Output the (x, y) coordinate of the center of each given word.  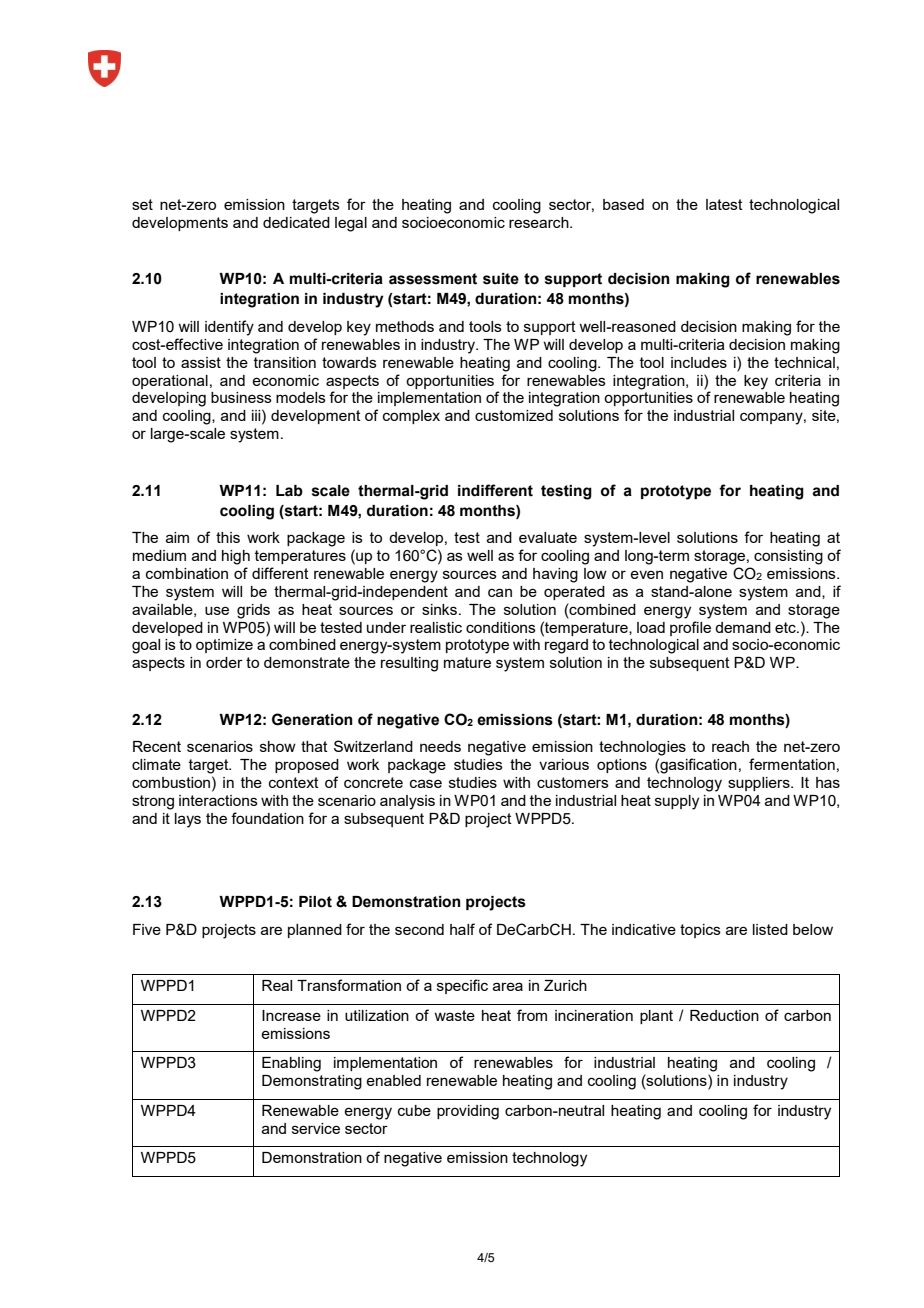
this (228, 537)
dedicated (296, 222)
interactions (218, 800)
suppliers (760, 784)
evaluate (548, 537)
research (540, 222)
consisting (788, 557)
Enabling (291, 1064)
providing (468, 1112)
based (623, 204)
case (426, 783)
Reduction (724, 1015)
